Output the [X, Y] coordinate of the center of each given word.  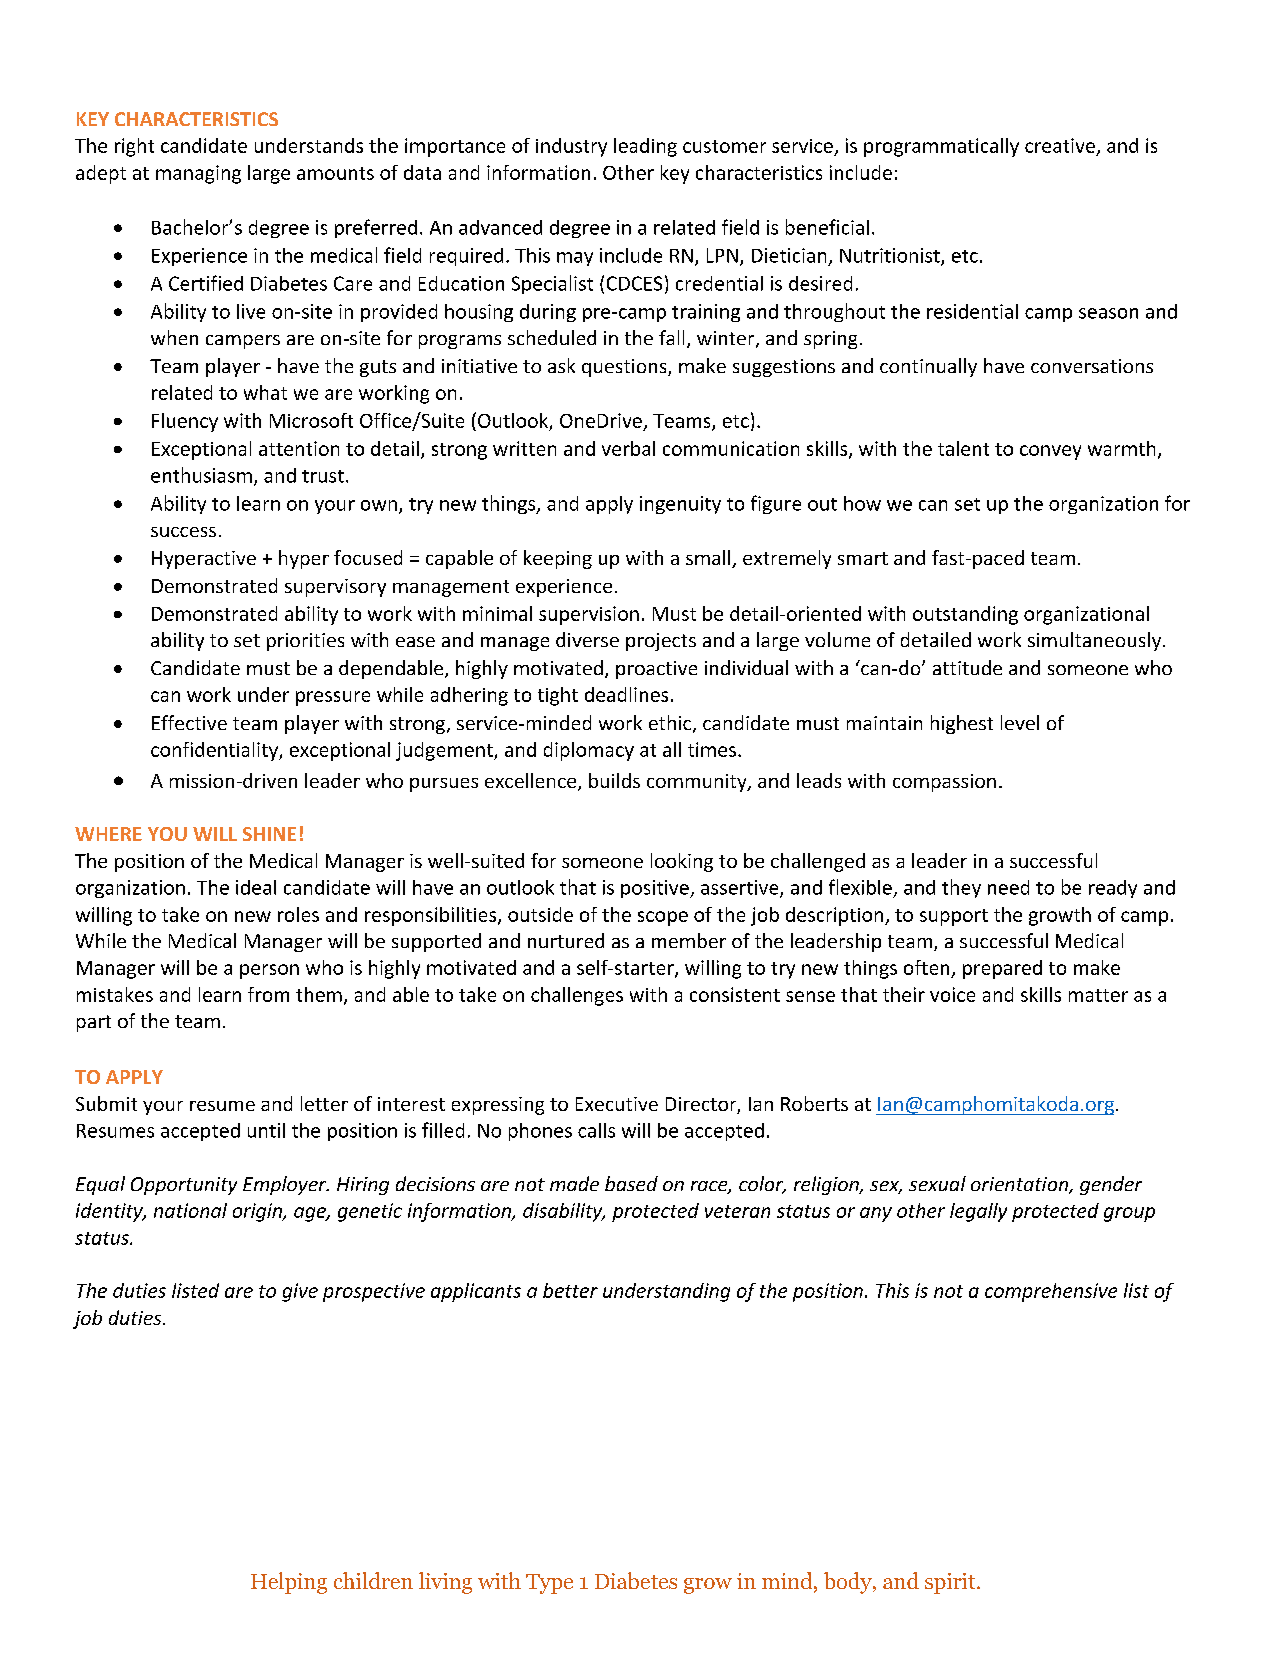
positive [656, 889]
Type [549, 1584]
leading [645, 147]
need [1008, 887]
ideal [256, 887]
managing [198, 174]
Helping [289, 1583]
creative [1060, 145]
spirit [951, 1583]
